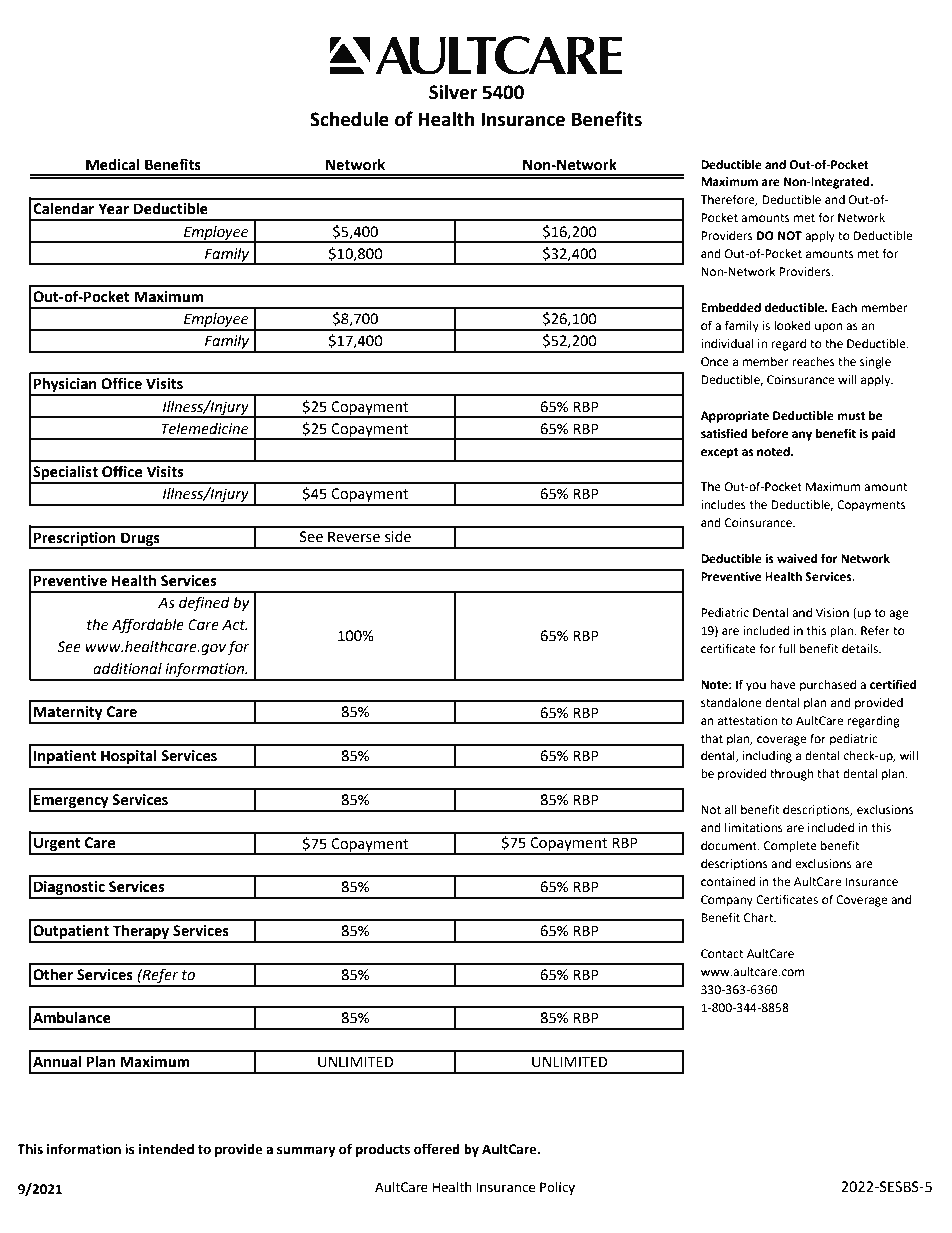 The height and width of the screenshot is (1233, 952). I want to click on Telemedicine, so click(205, 429).
